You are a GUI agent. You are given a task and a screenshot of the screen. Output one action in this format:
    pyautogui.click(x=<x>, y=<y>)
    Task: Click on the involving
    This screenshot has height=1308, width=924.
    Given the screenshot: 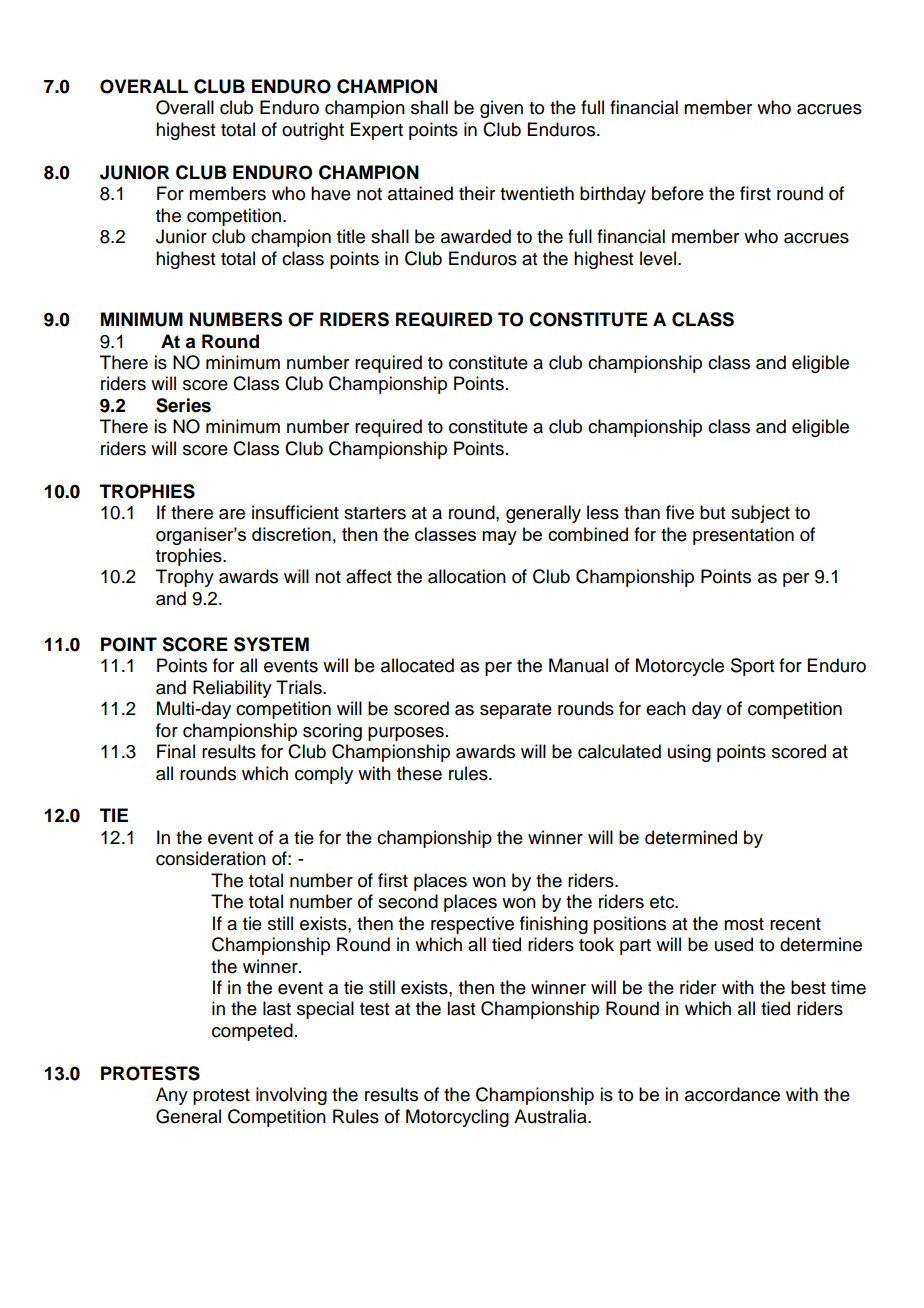 What is the action you would take?
    pyautogui.click(x=291, y=1096)
